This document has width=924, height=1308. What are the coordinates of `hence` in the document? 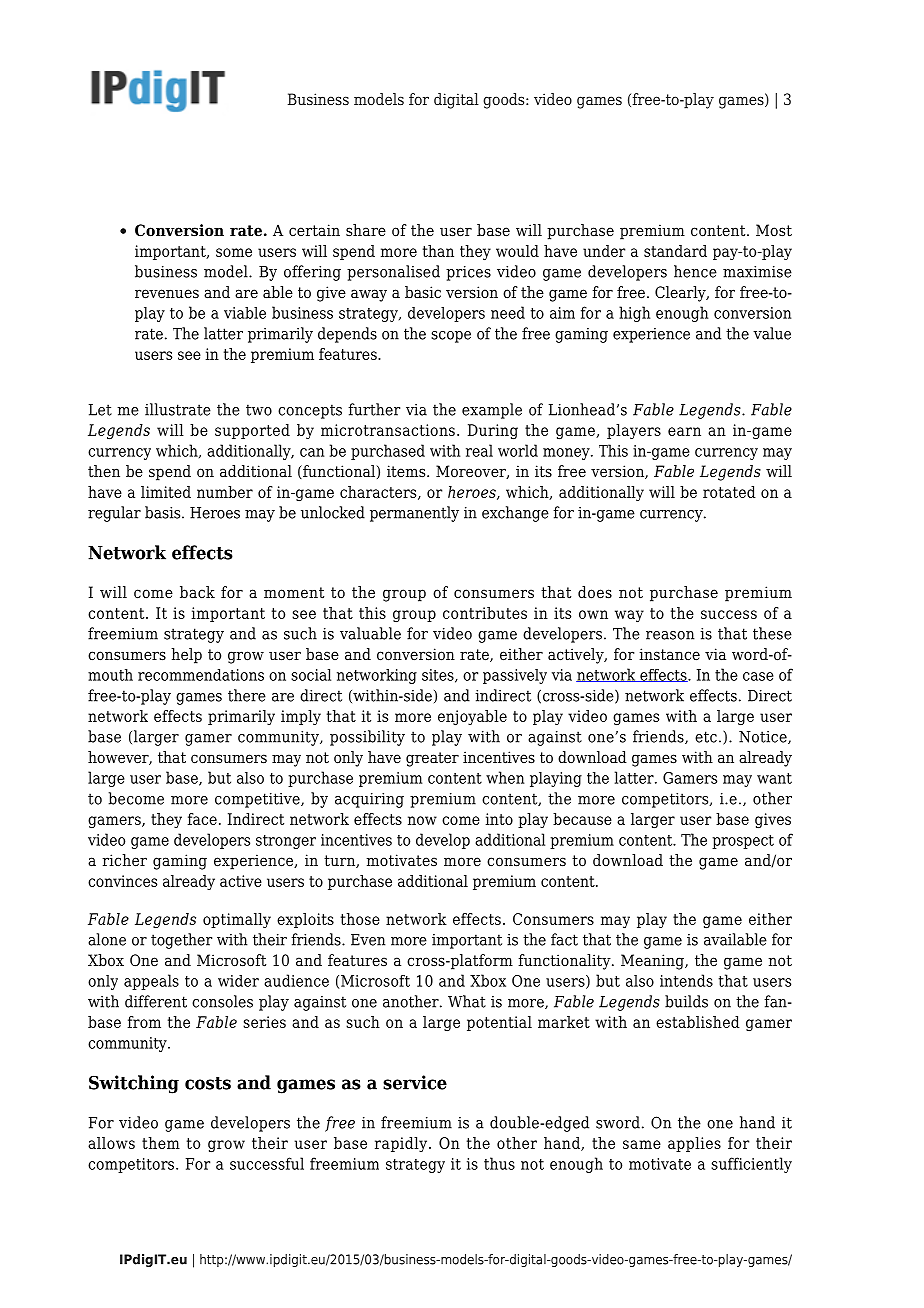 It's located at (695, 271).
